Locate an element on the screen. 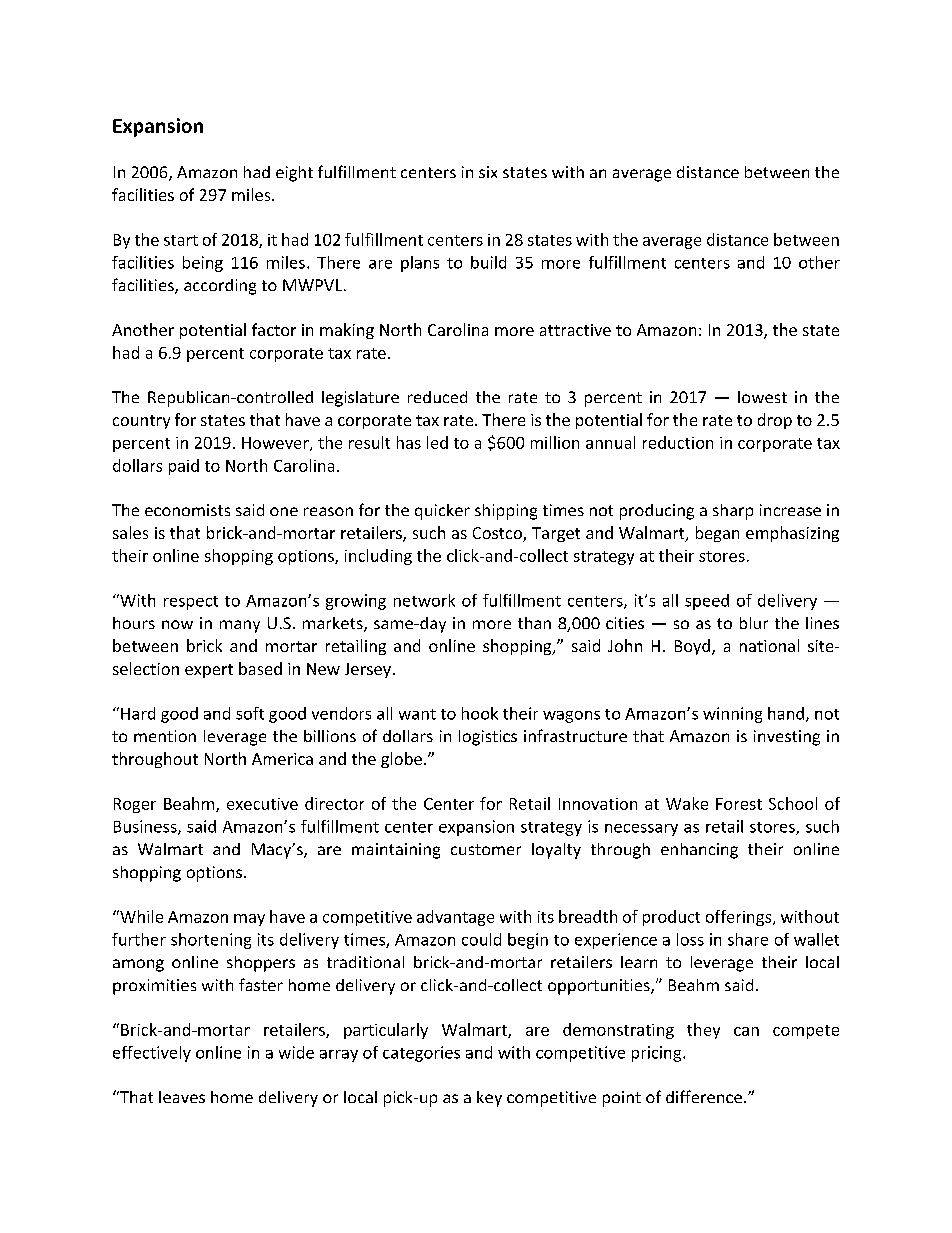 The height and width of the screenshot is (1233, 952). blur is located at coordinates (754, 623).
